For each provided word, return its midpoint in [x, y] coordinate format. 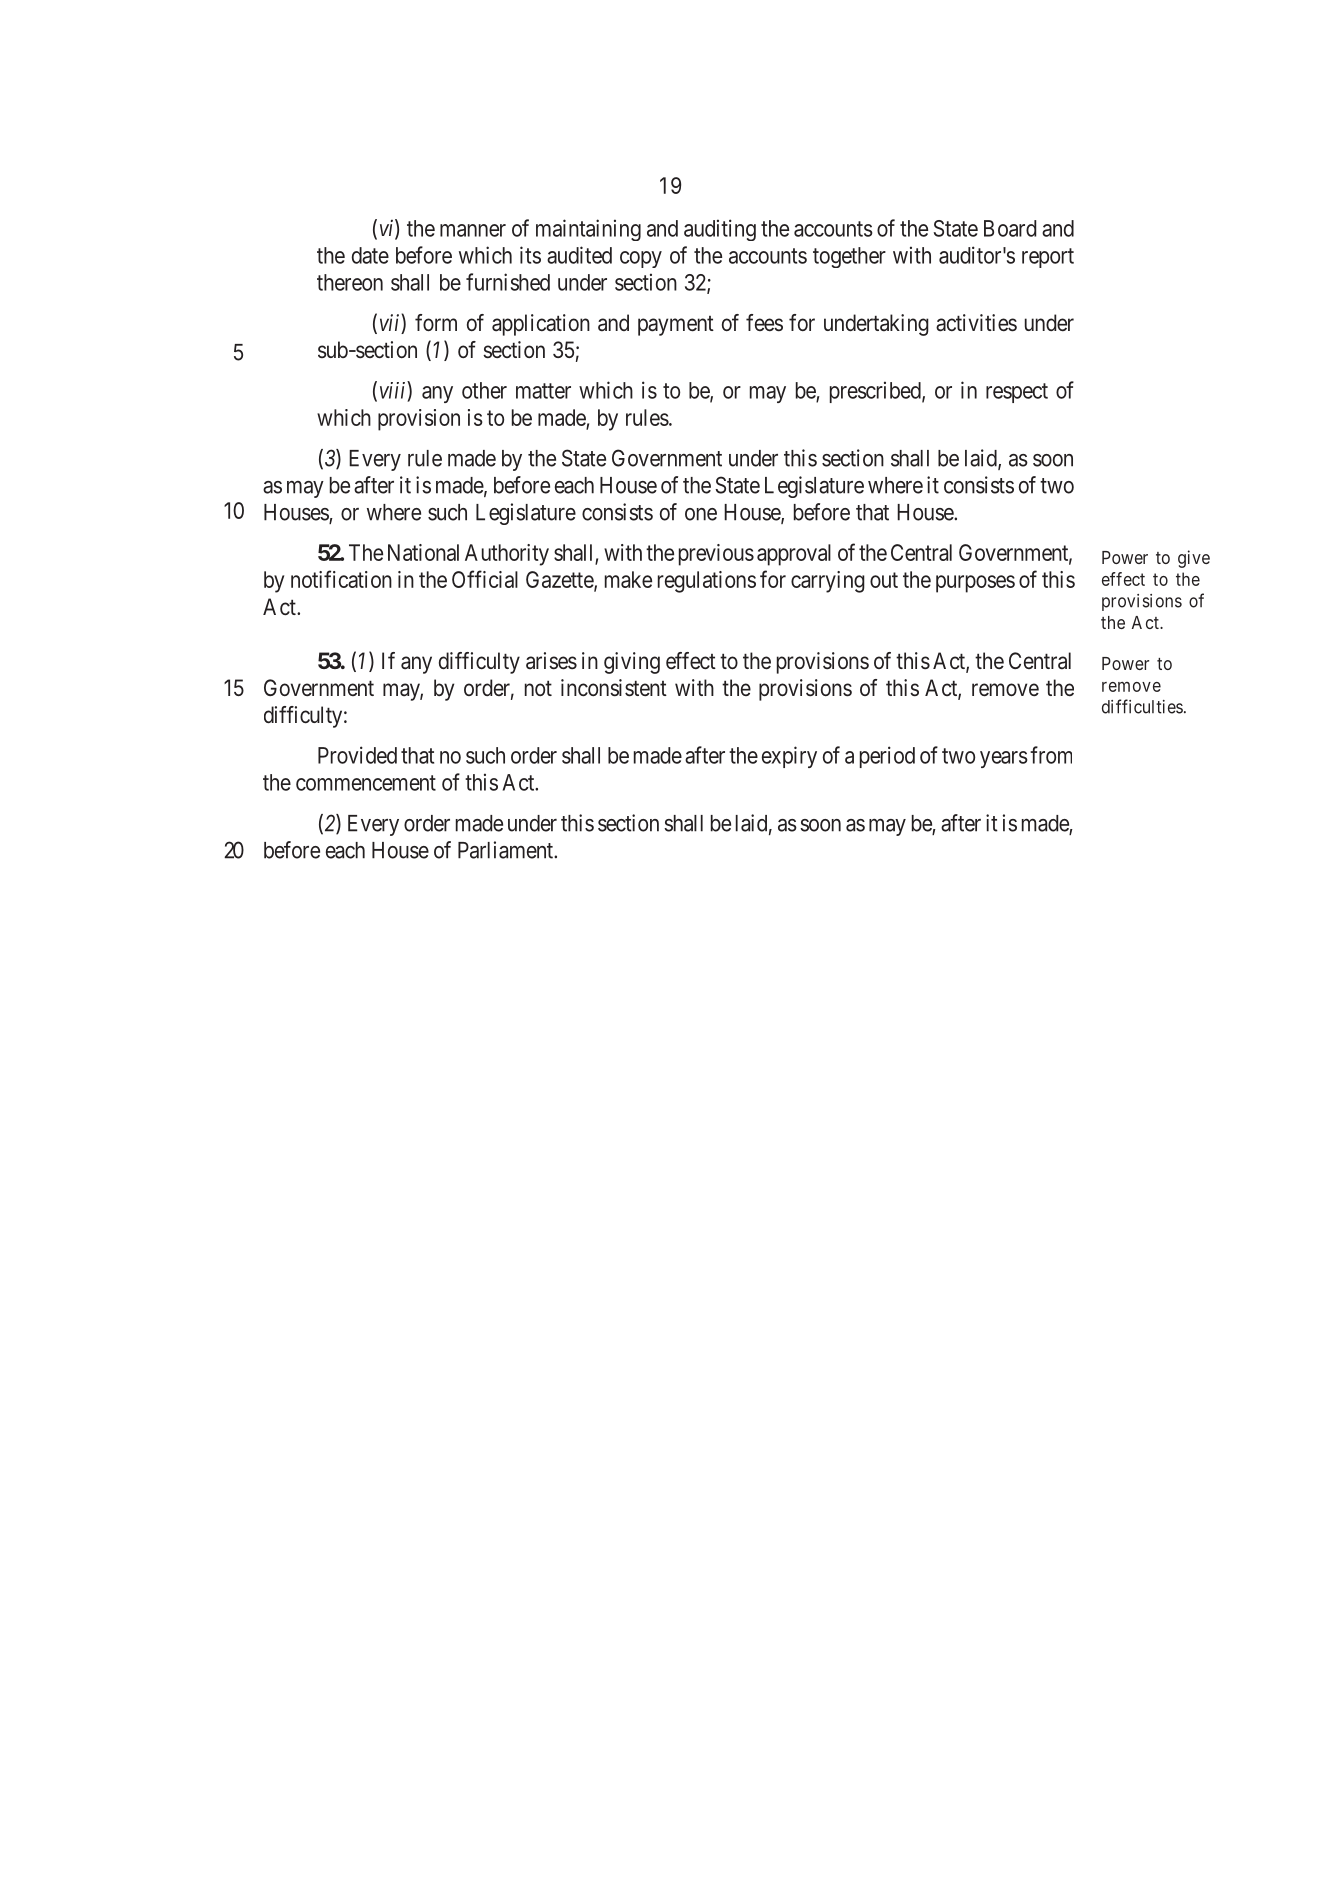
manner [473, 230]
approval [794, 555]
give [1194, 559]
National [423, 552]
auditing [720, 230]
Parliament [507, 850]
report [1048, 258]
